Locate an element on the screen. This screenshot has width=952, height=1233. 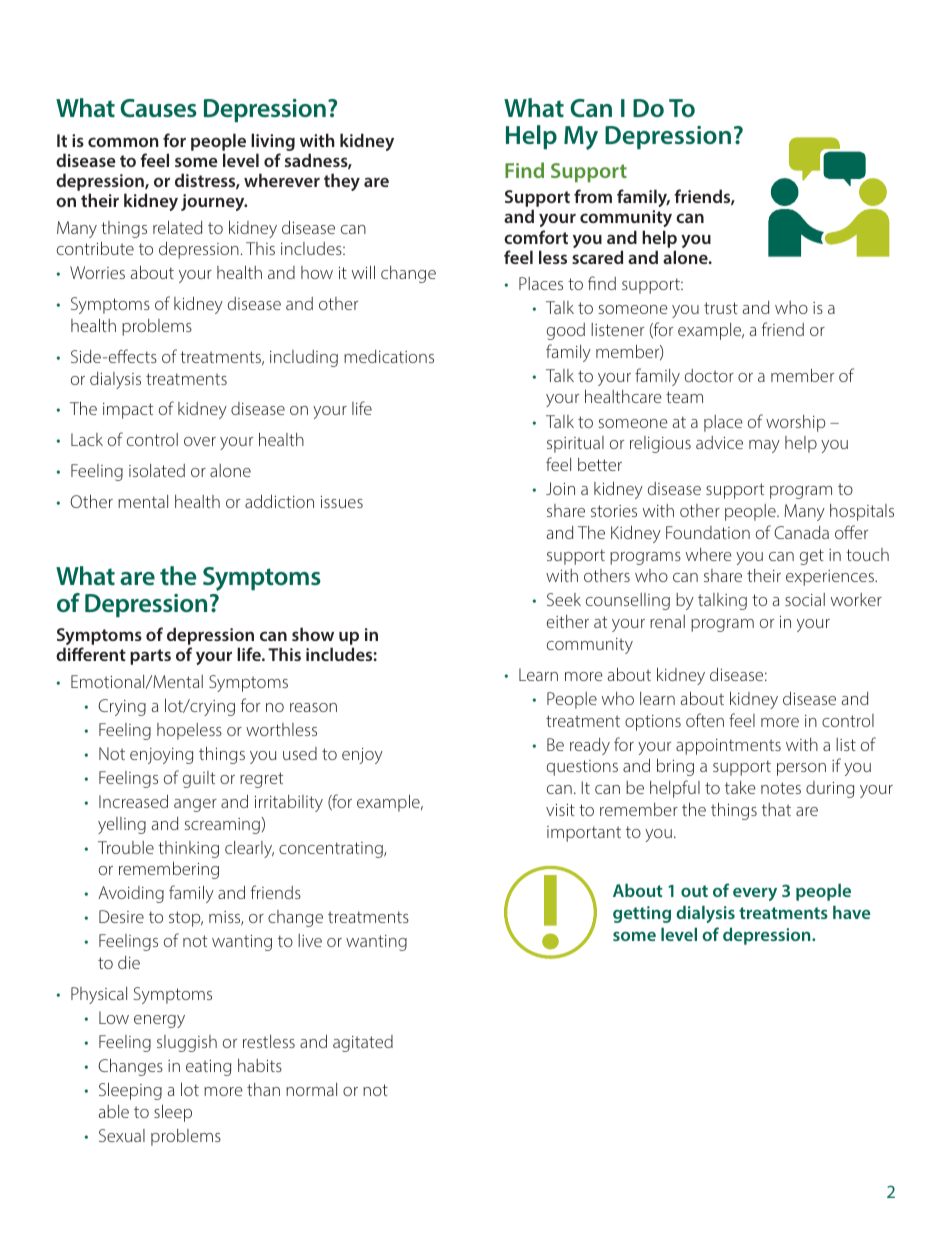
Causes is located at coordinates (158, 108).
